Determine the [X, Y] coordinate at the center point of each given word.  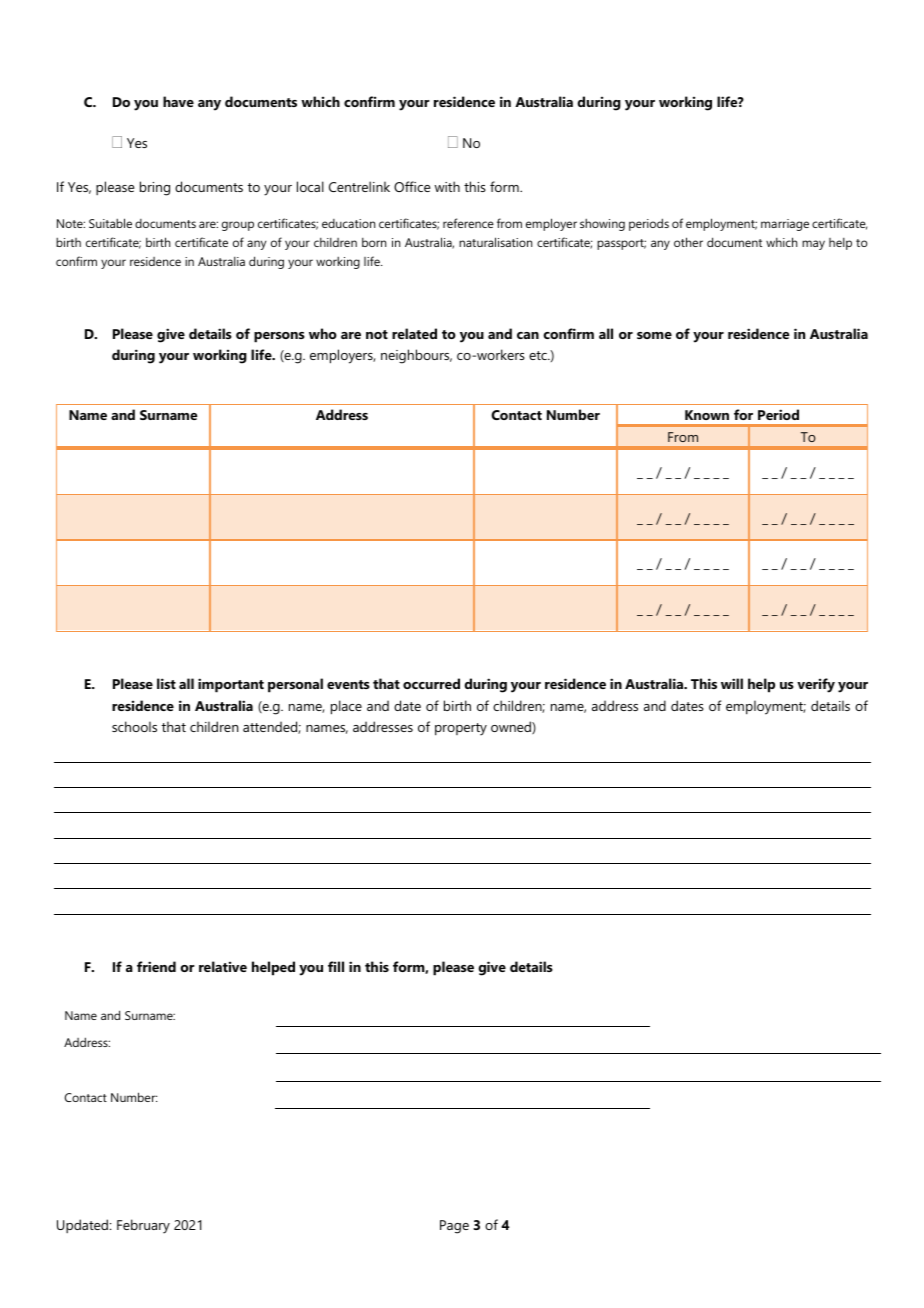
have [178, 101]
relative [223, 966]
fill [336, 966]
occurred [431, 683]
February [143, 1226]
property [461, 729]
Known [707, 415]
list [166, 683]
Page [454, 1227]
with [447, 186]
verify [816, 685]
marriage [785, 225]
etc [539, 355]
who [323, 333]
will [732, 683]
